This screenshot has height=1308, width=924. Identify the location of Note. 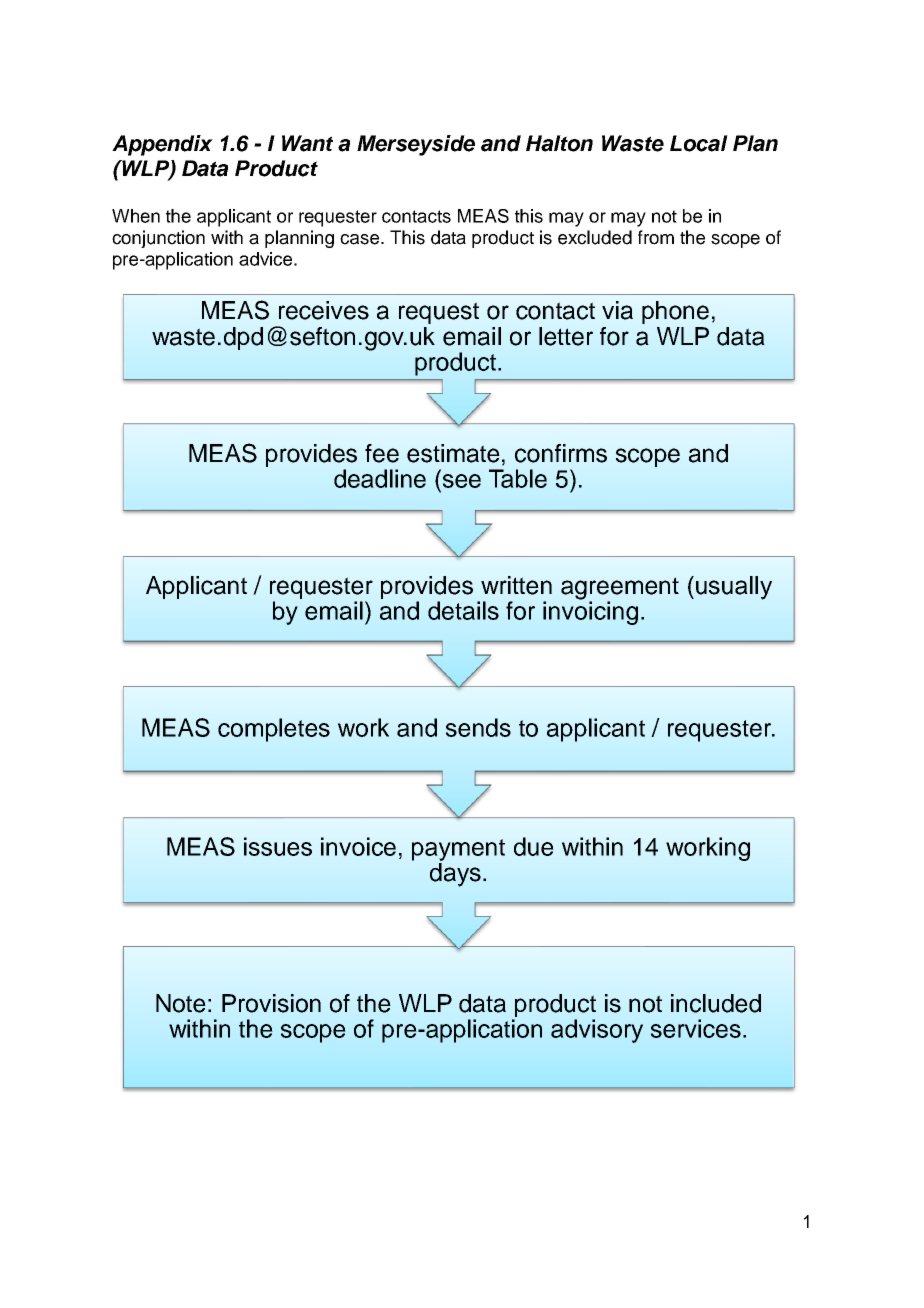
(181, 1003).
